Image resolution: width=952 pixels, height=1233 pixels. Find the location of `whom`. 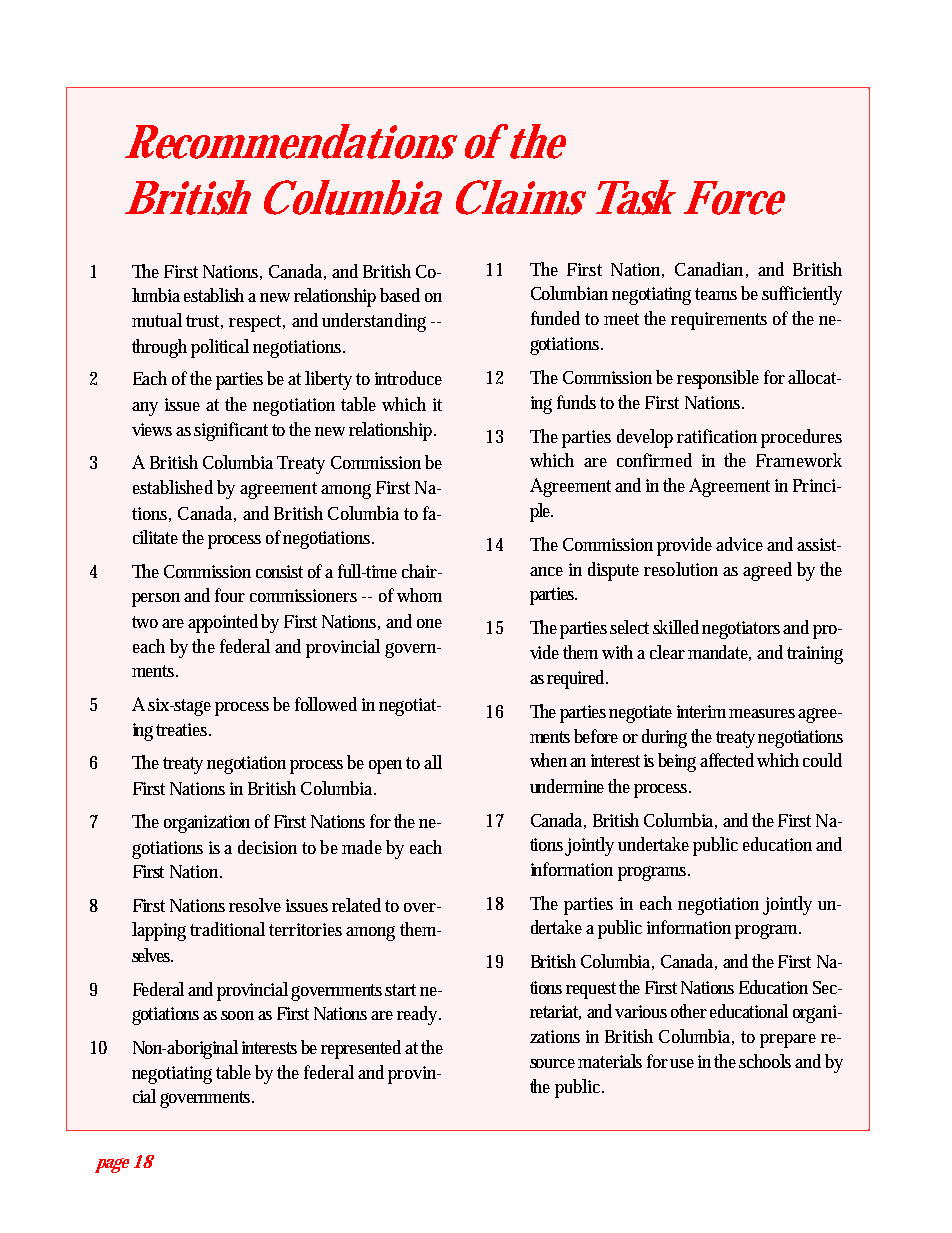

whom is located at coordinates (419, 595).
